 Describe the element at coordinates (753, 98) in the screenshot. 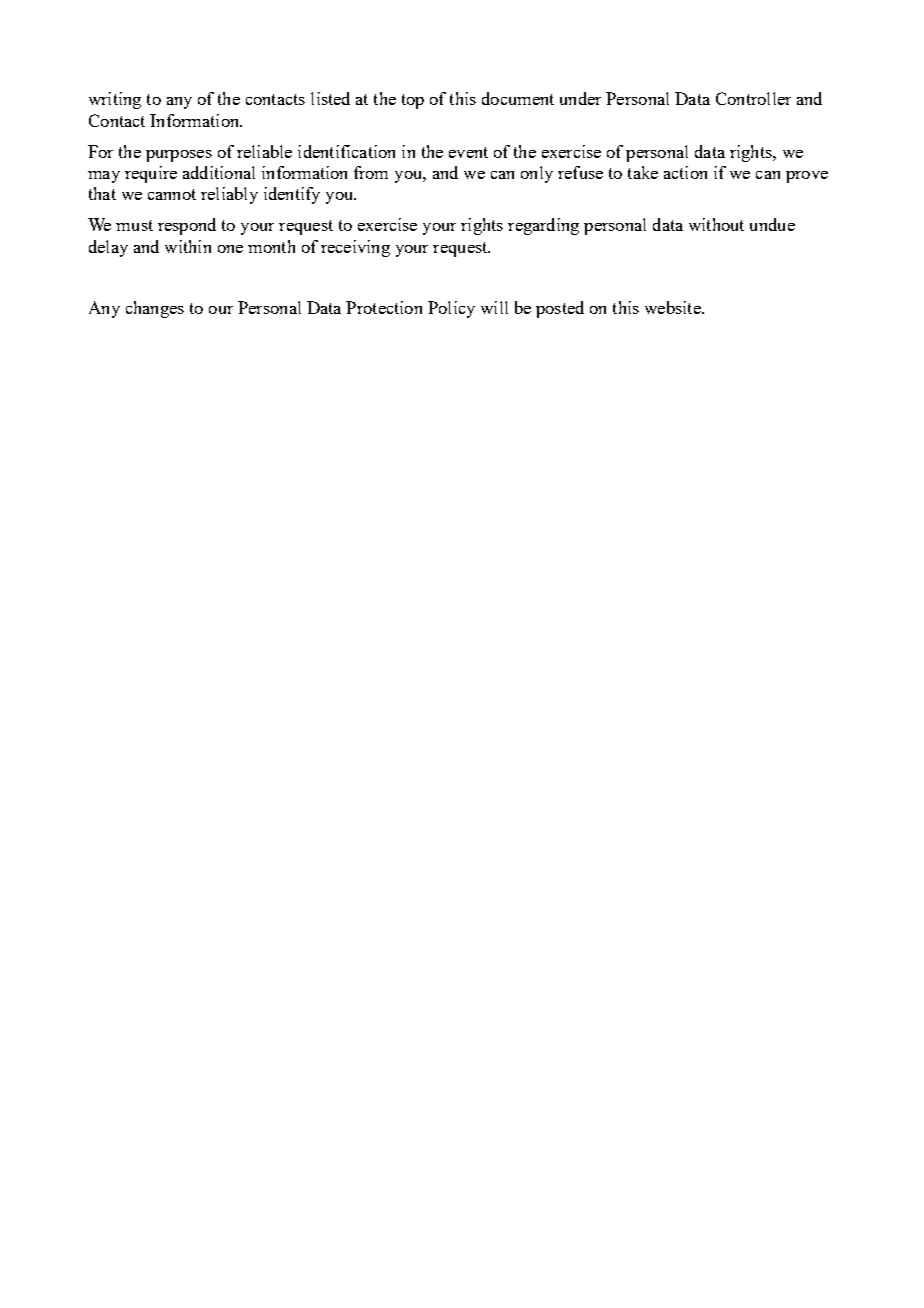

I see `Controller` at that location.
